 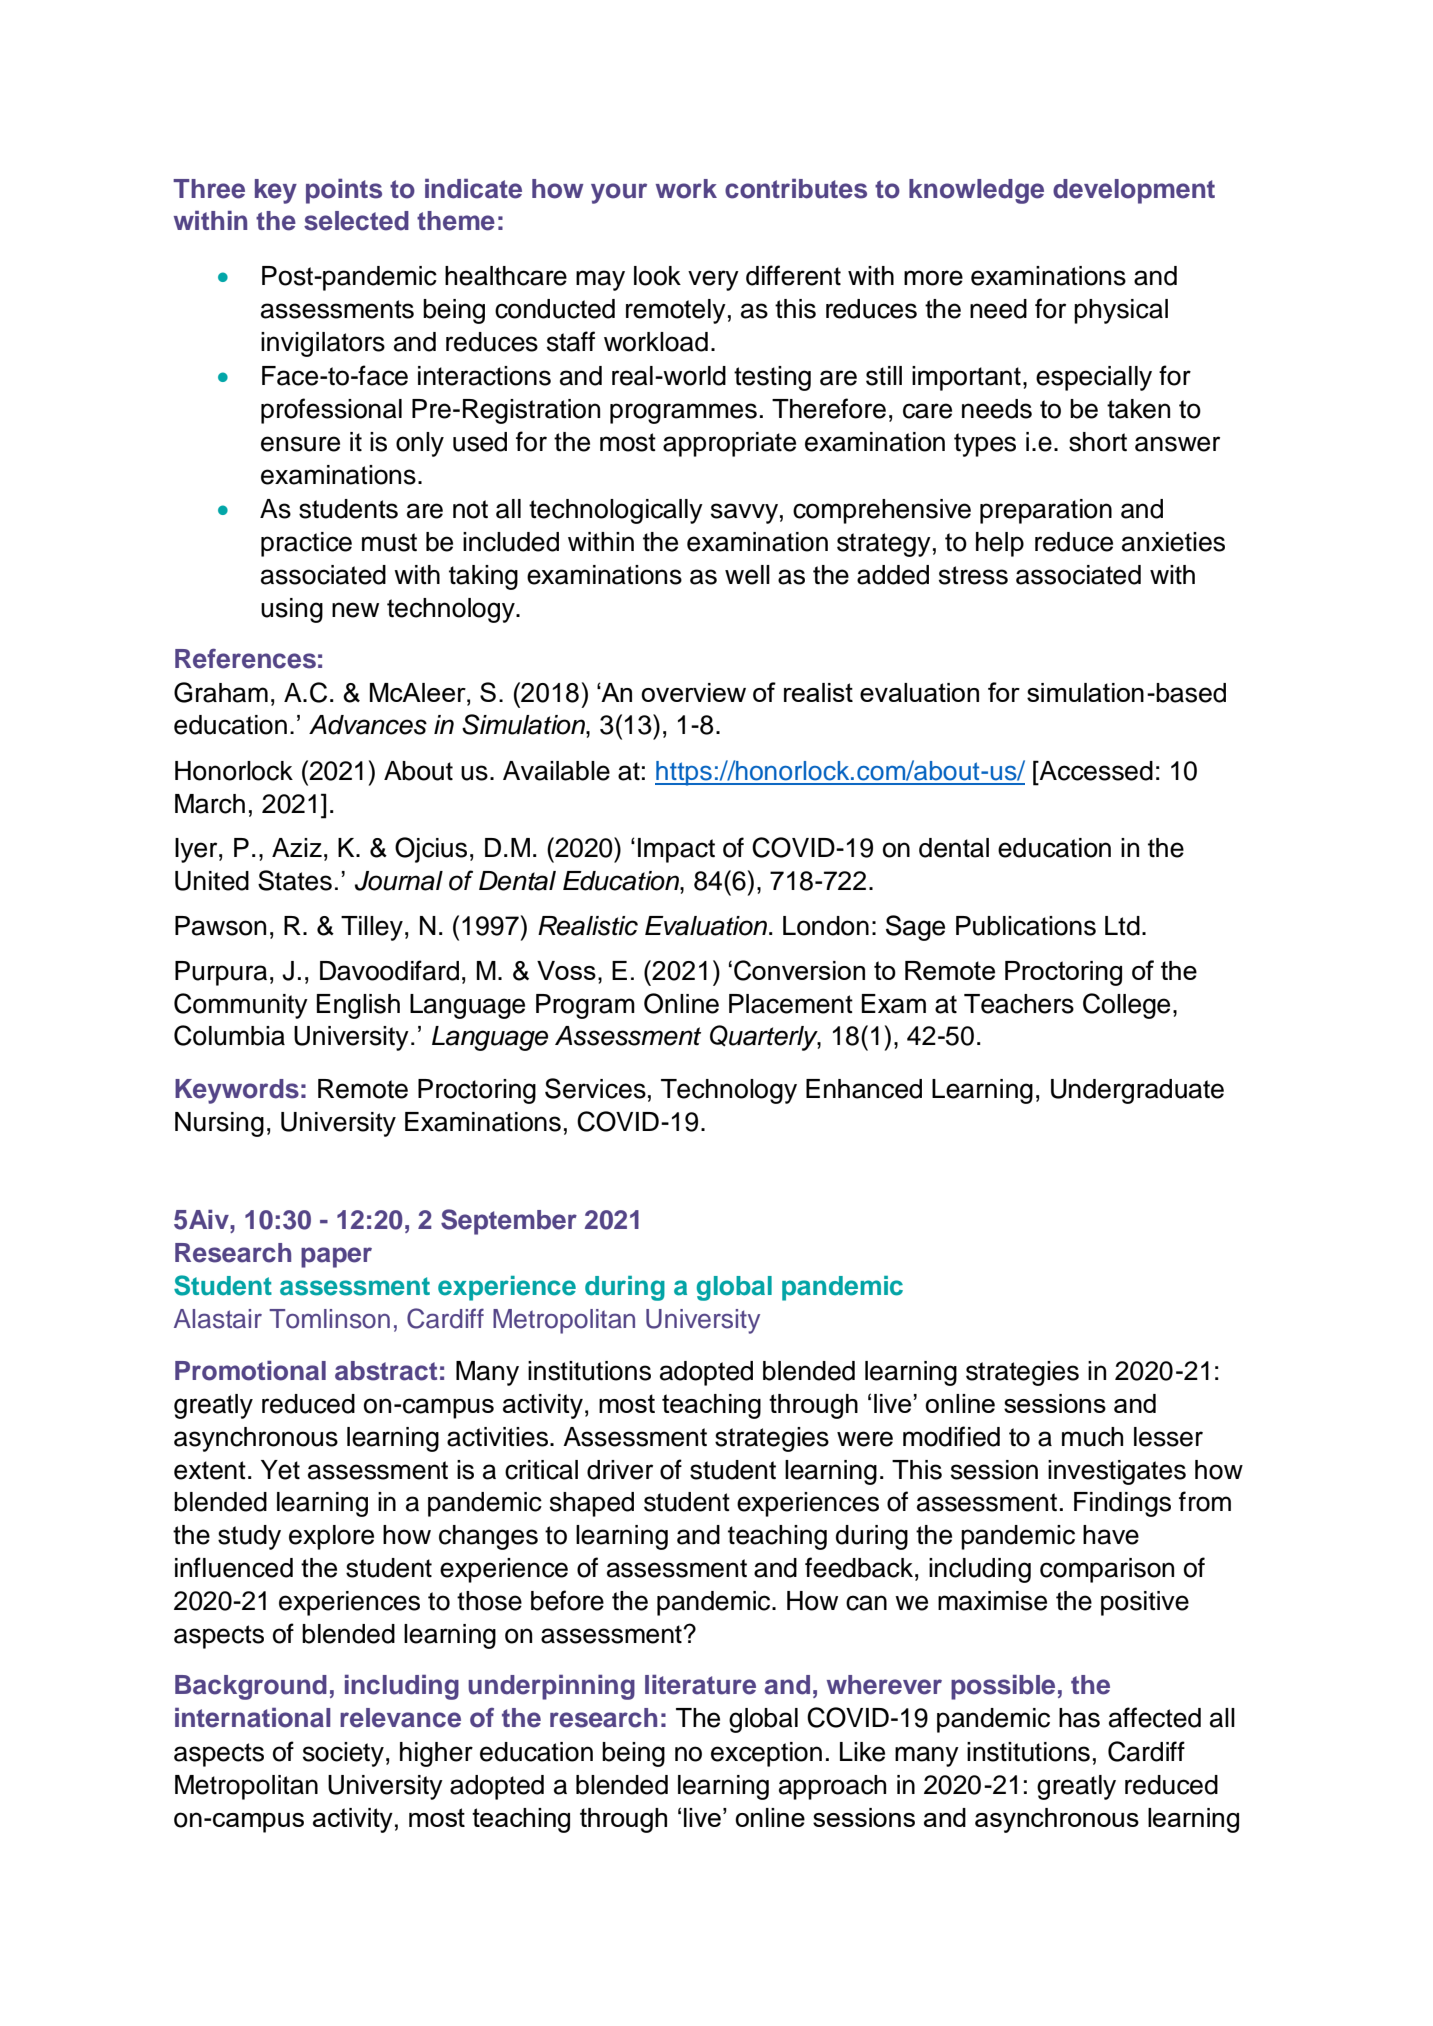 What do you see at coordinates (766, 1754) in the document?
I see `exception` at bounding box center [766, 1754].
